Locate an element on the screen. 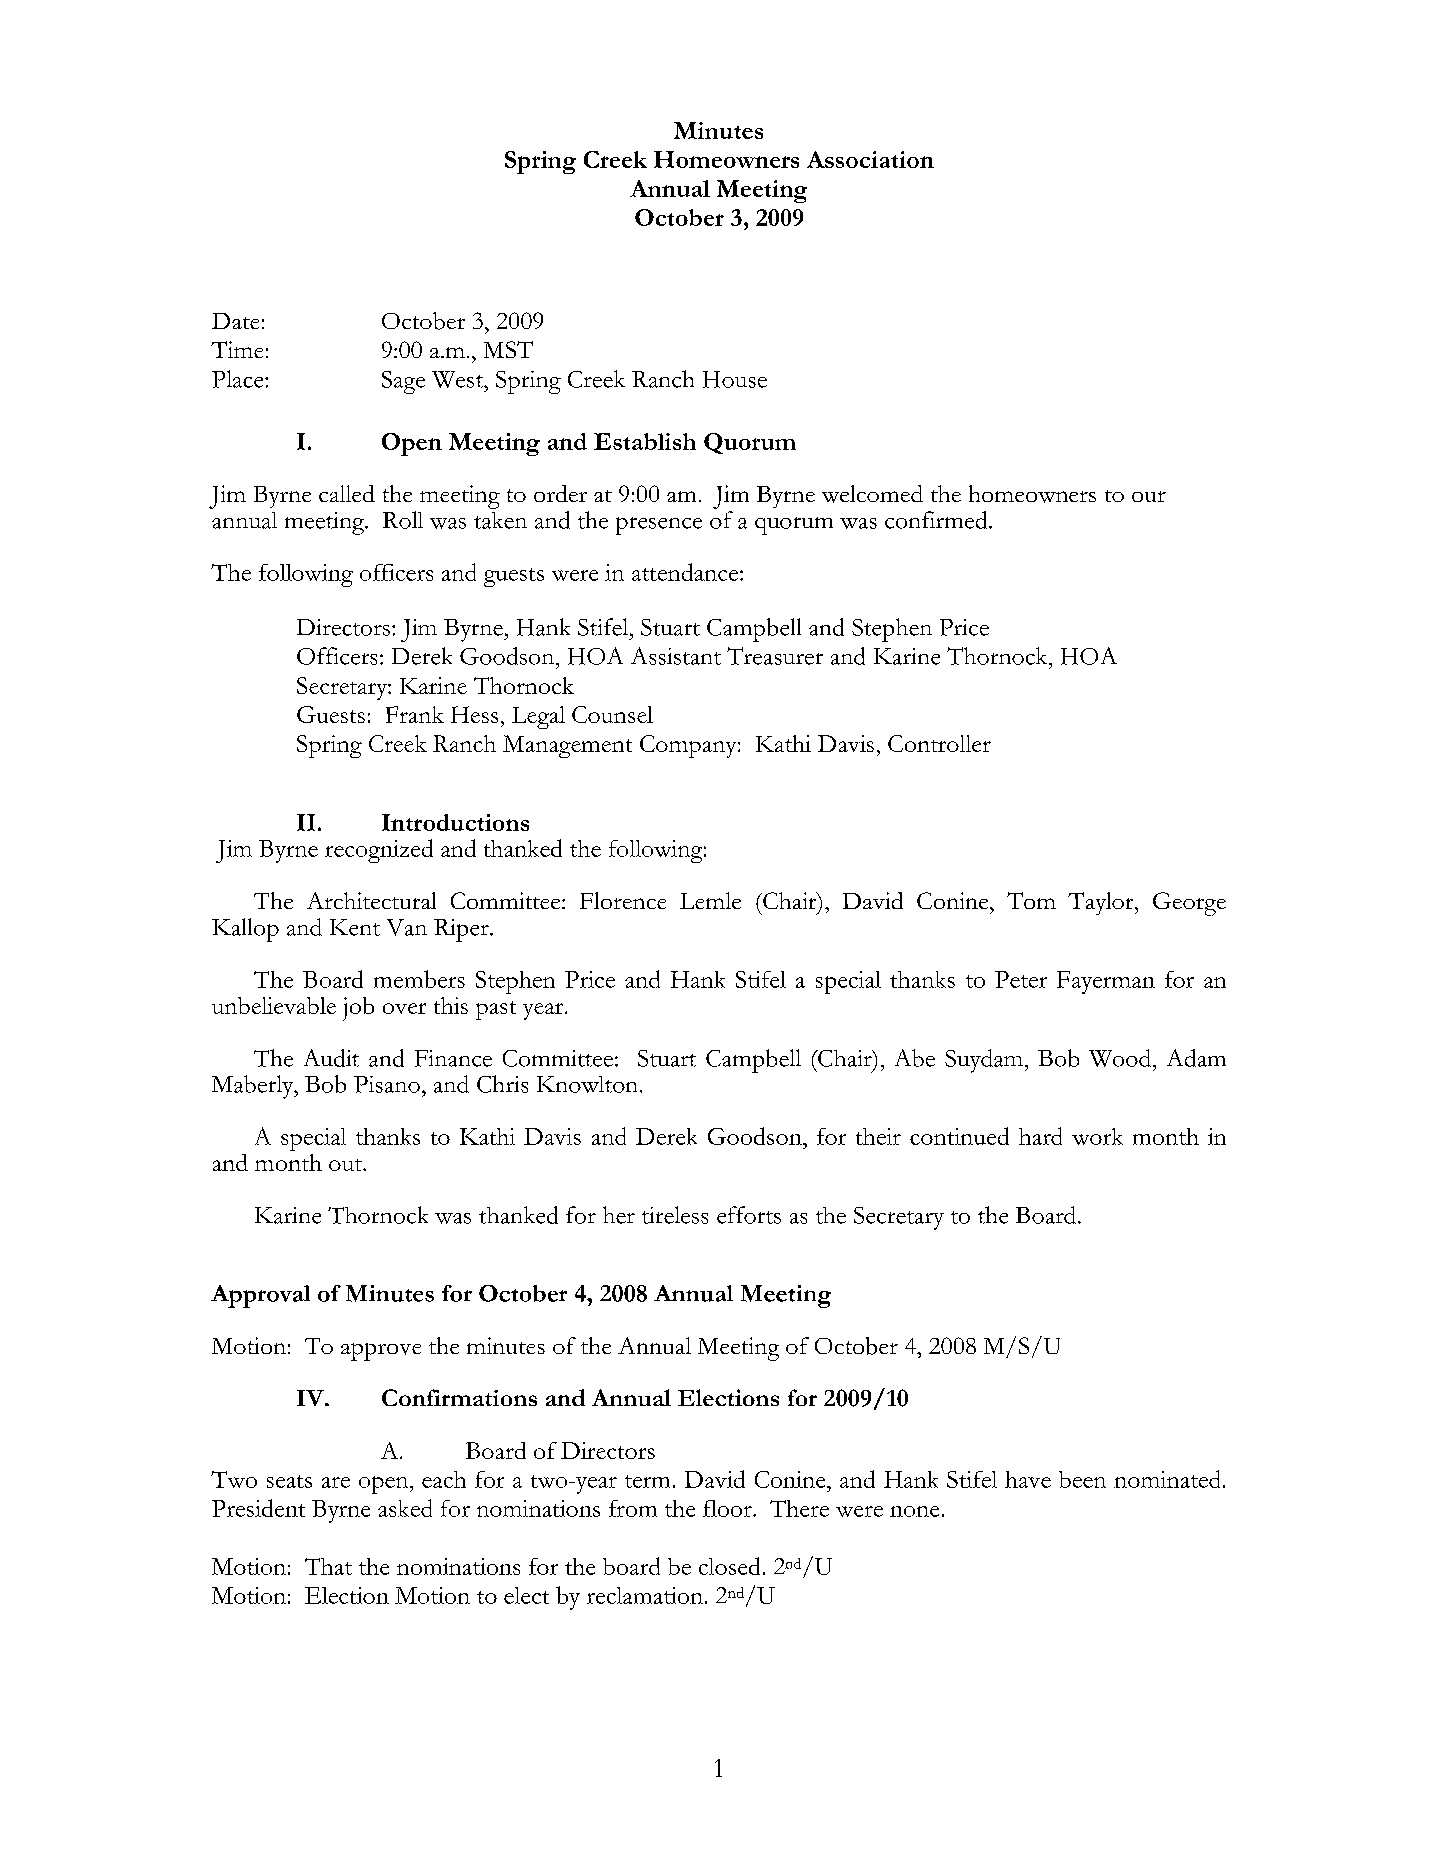 This screenshot has width=1438, height=1861. our is located at coordinates (1149, 496).
